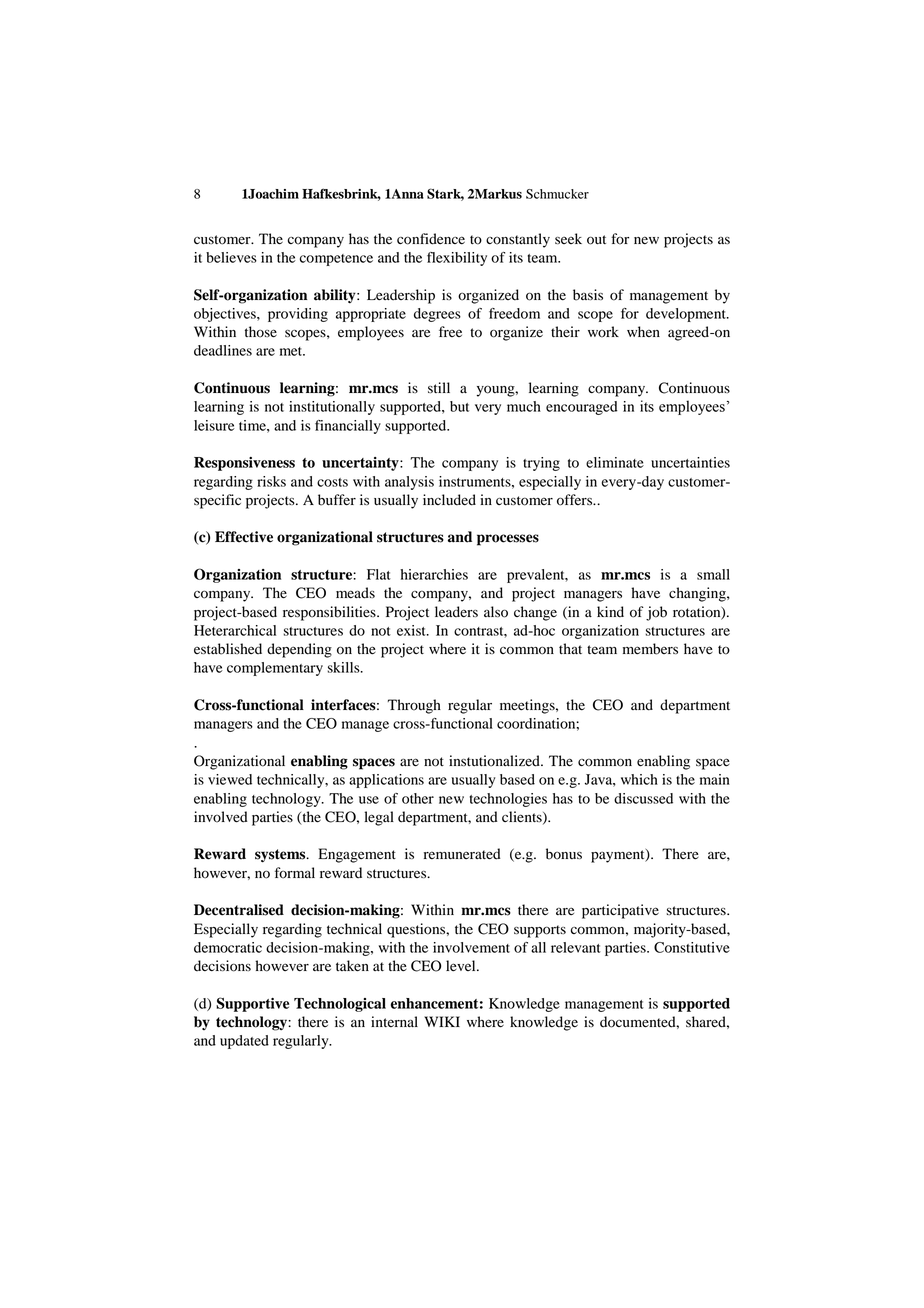  Describe the element at coordinates (281, 856) in the document. I see `systems` at that location.
